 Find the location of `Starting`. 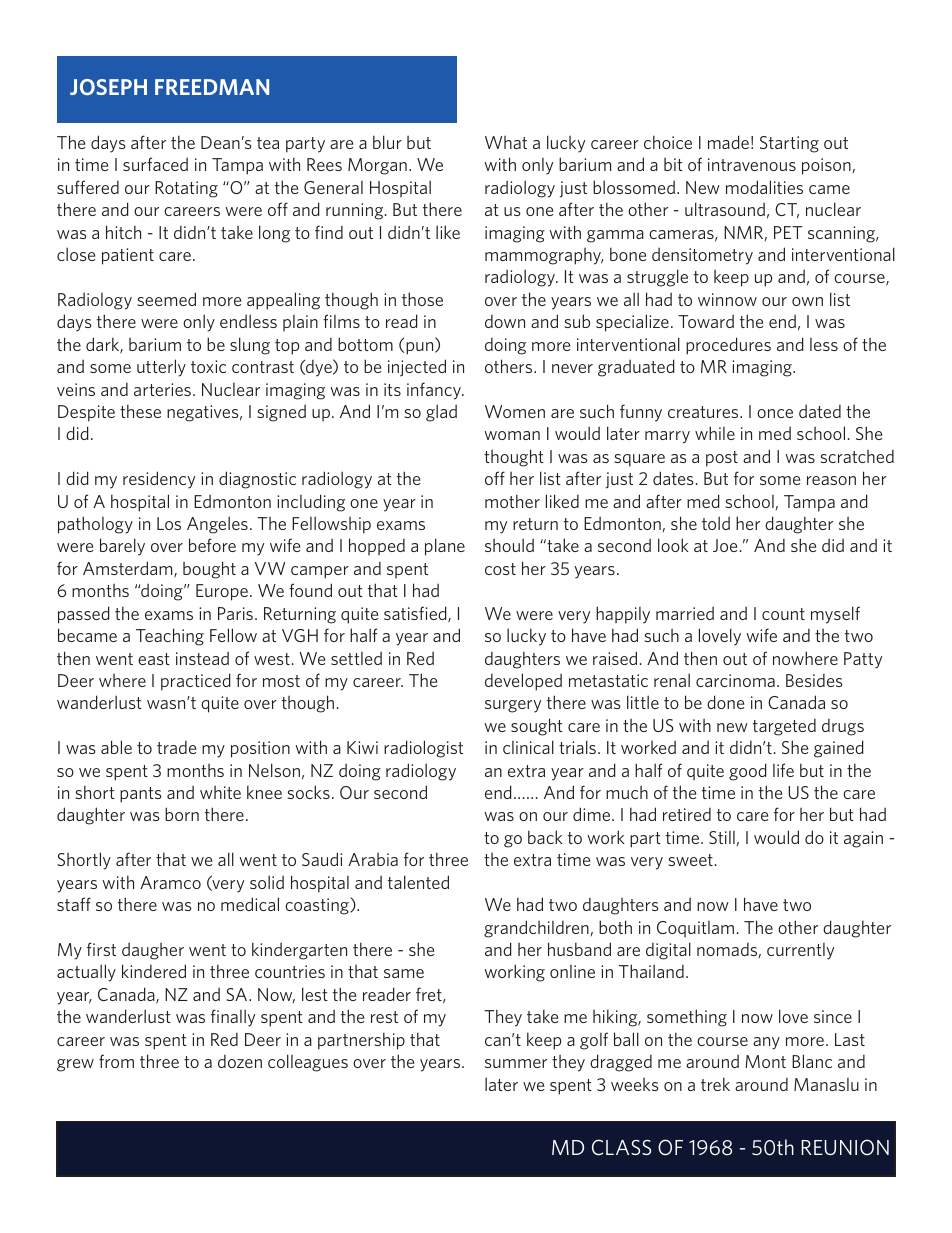

Starting is located at coordinates (789, 144).
